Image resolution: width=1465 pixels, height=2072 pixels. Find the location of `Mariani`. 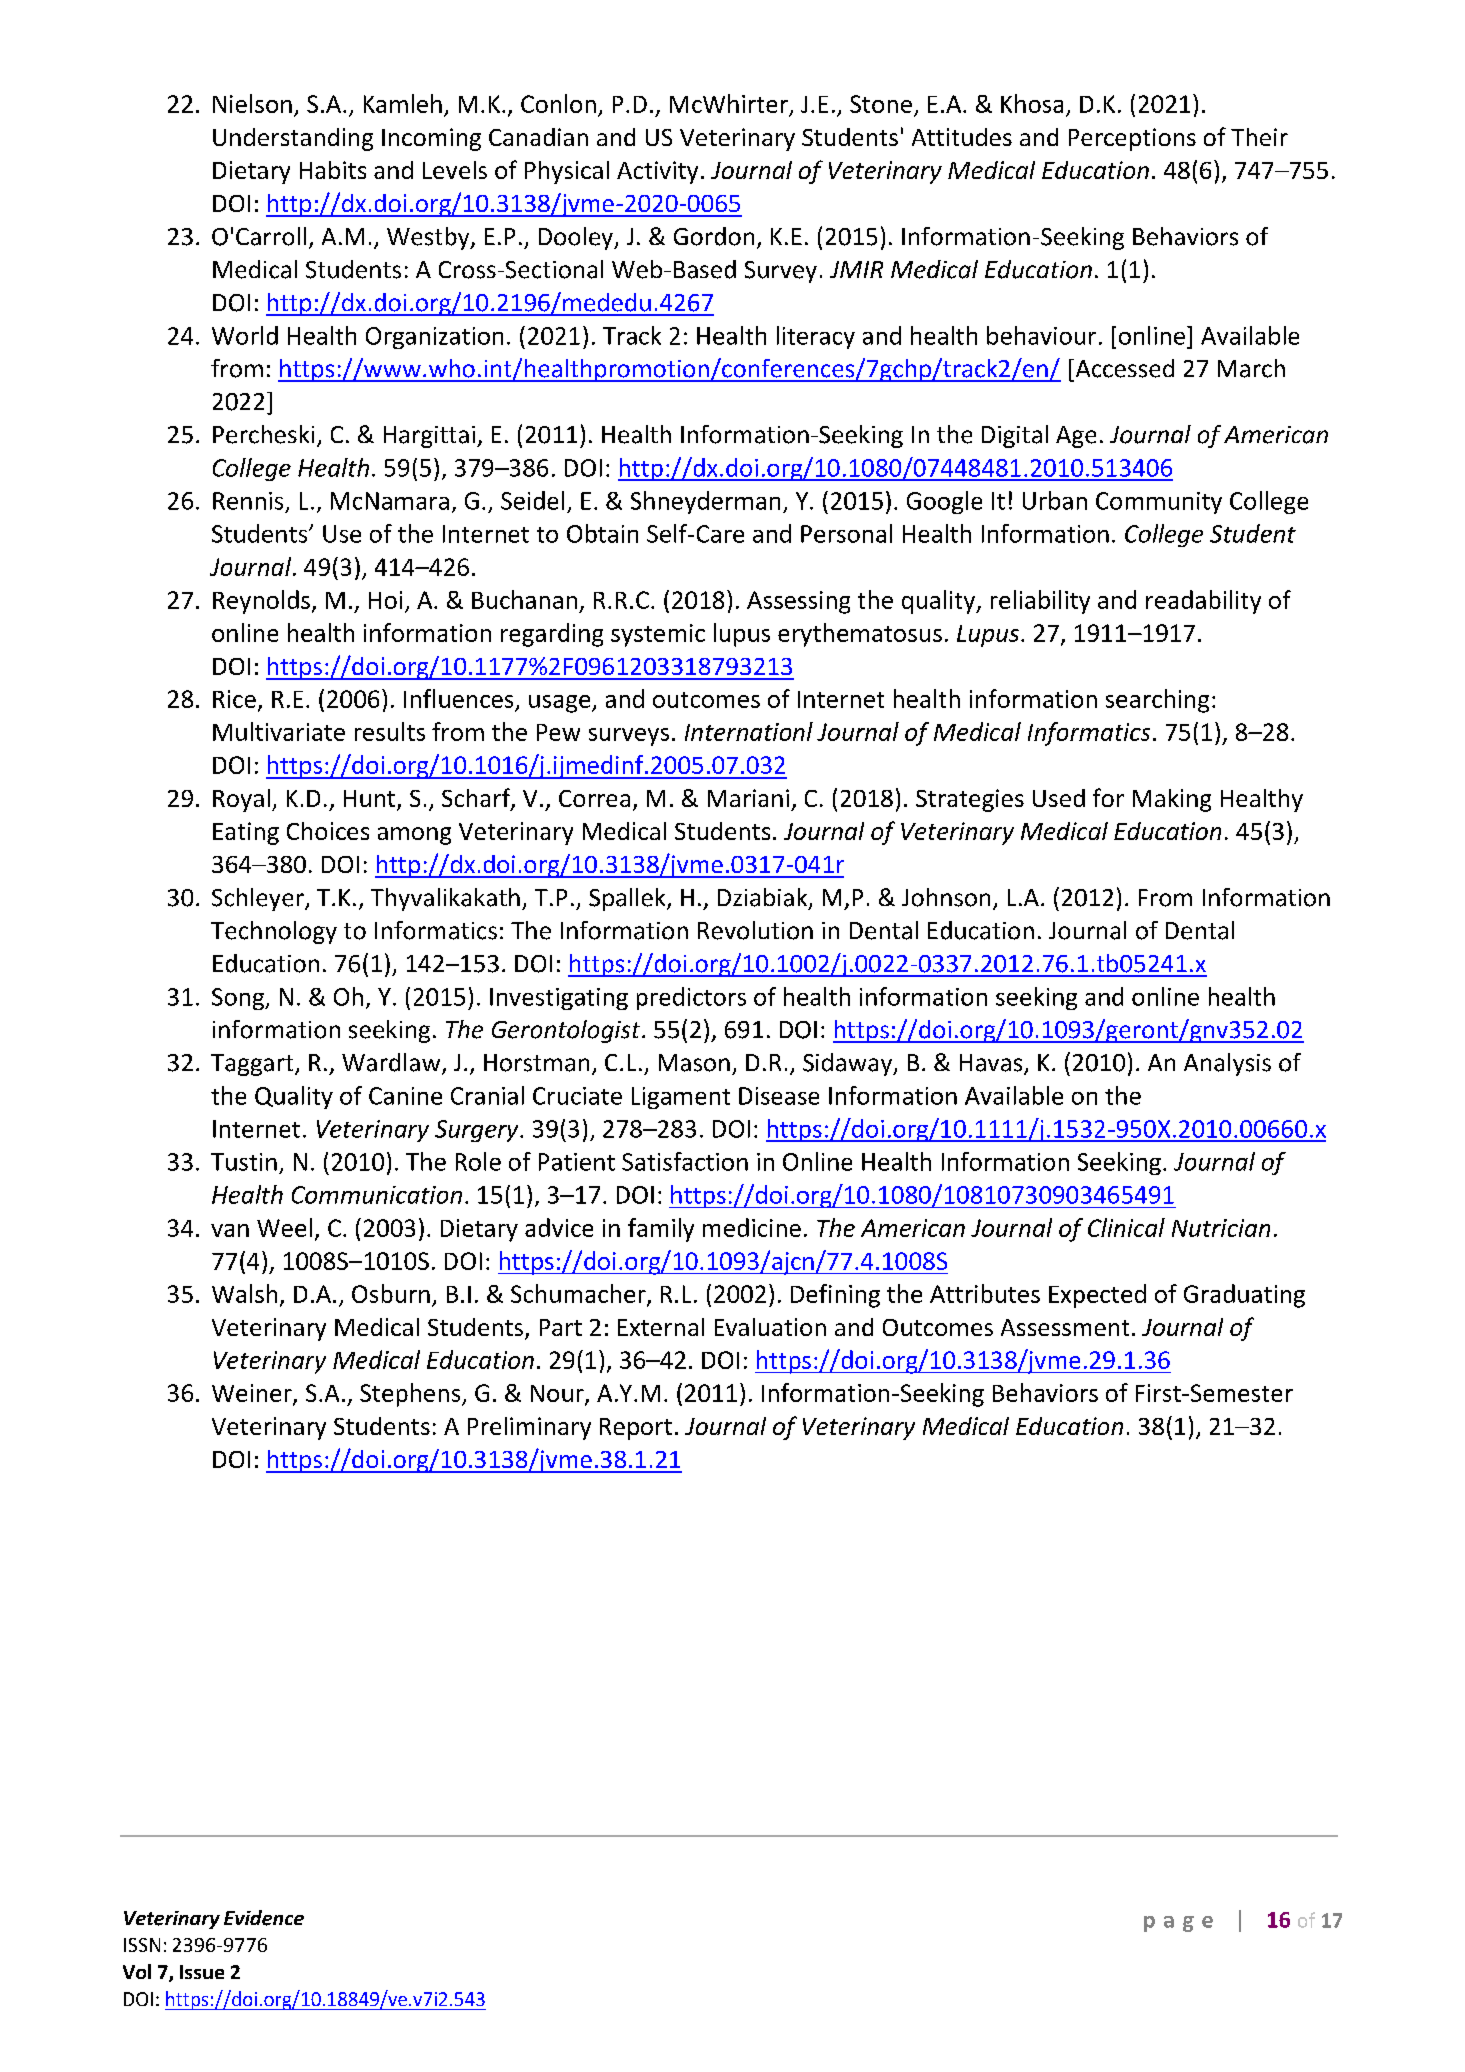

Mariani is located at coordinates (748, 798).
